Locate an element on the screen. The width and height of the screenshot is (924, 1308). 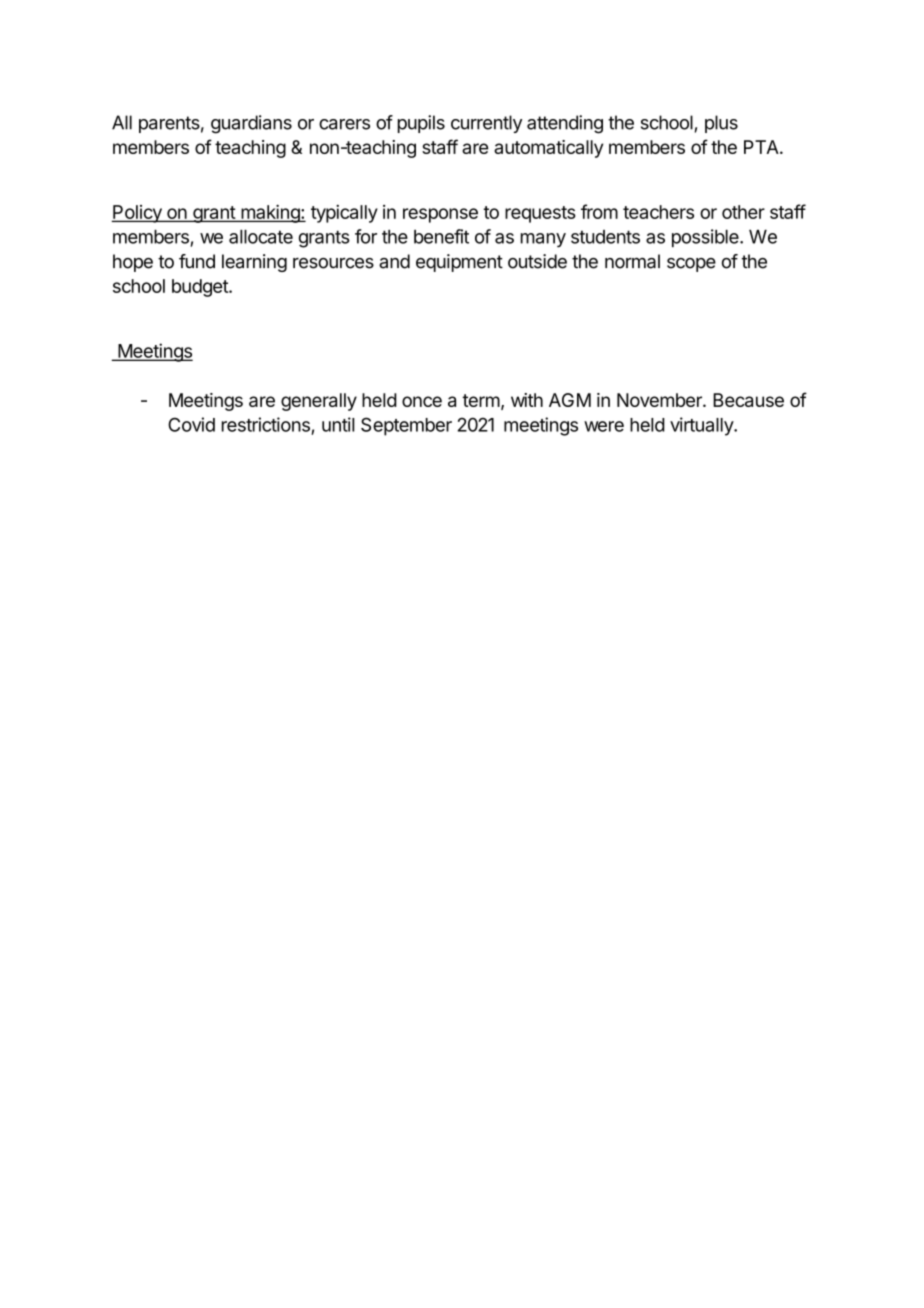
virtually is located at coordinates (702, 426).
